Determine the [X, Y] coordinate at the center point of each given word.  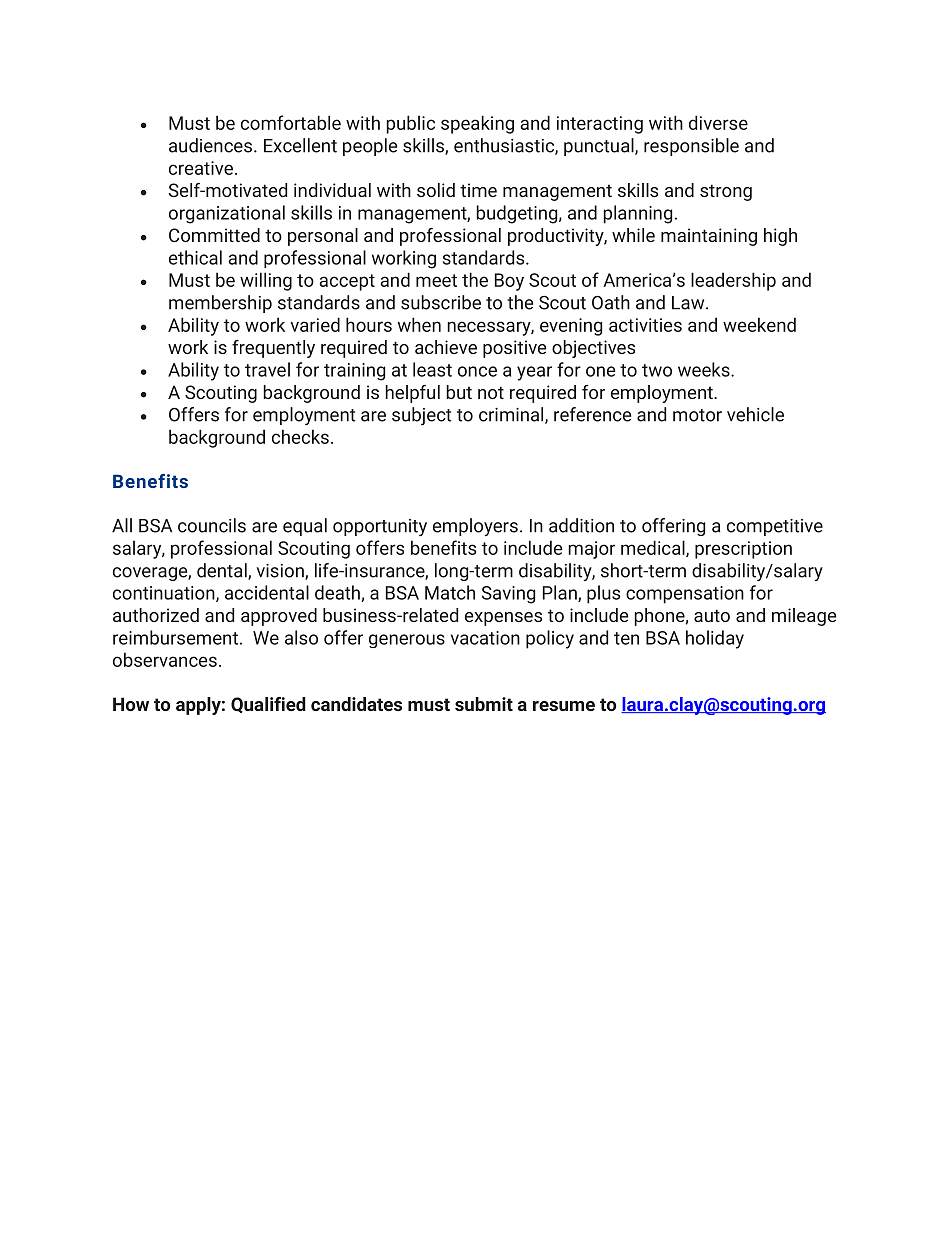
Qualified [268, 705]
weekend [759, 324]
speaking [477, 124]
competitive [775, 527]
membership [220, 304]
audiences [210, 145]
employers [475, 527]
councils [212, 525]
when [419, 324]
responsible [691, 147]
